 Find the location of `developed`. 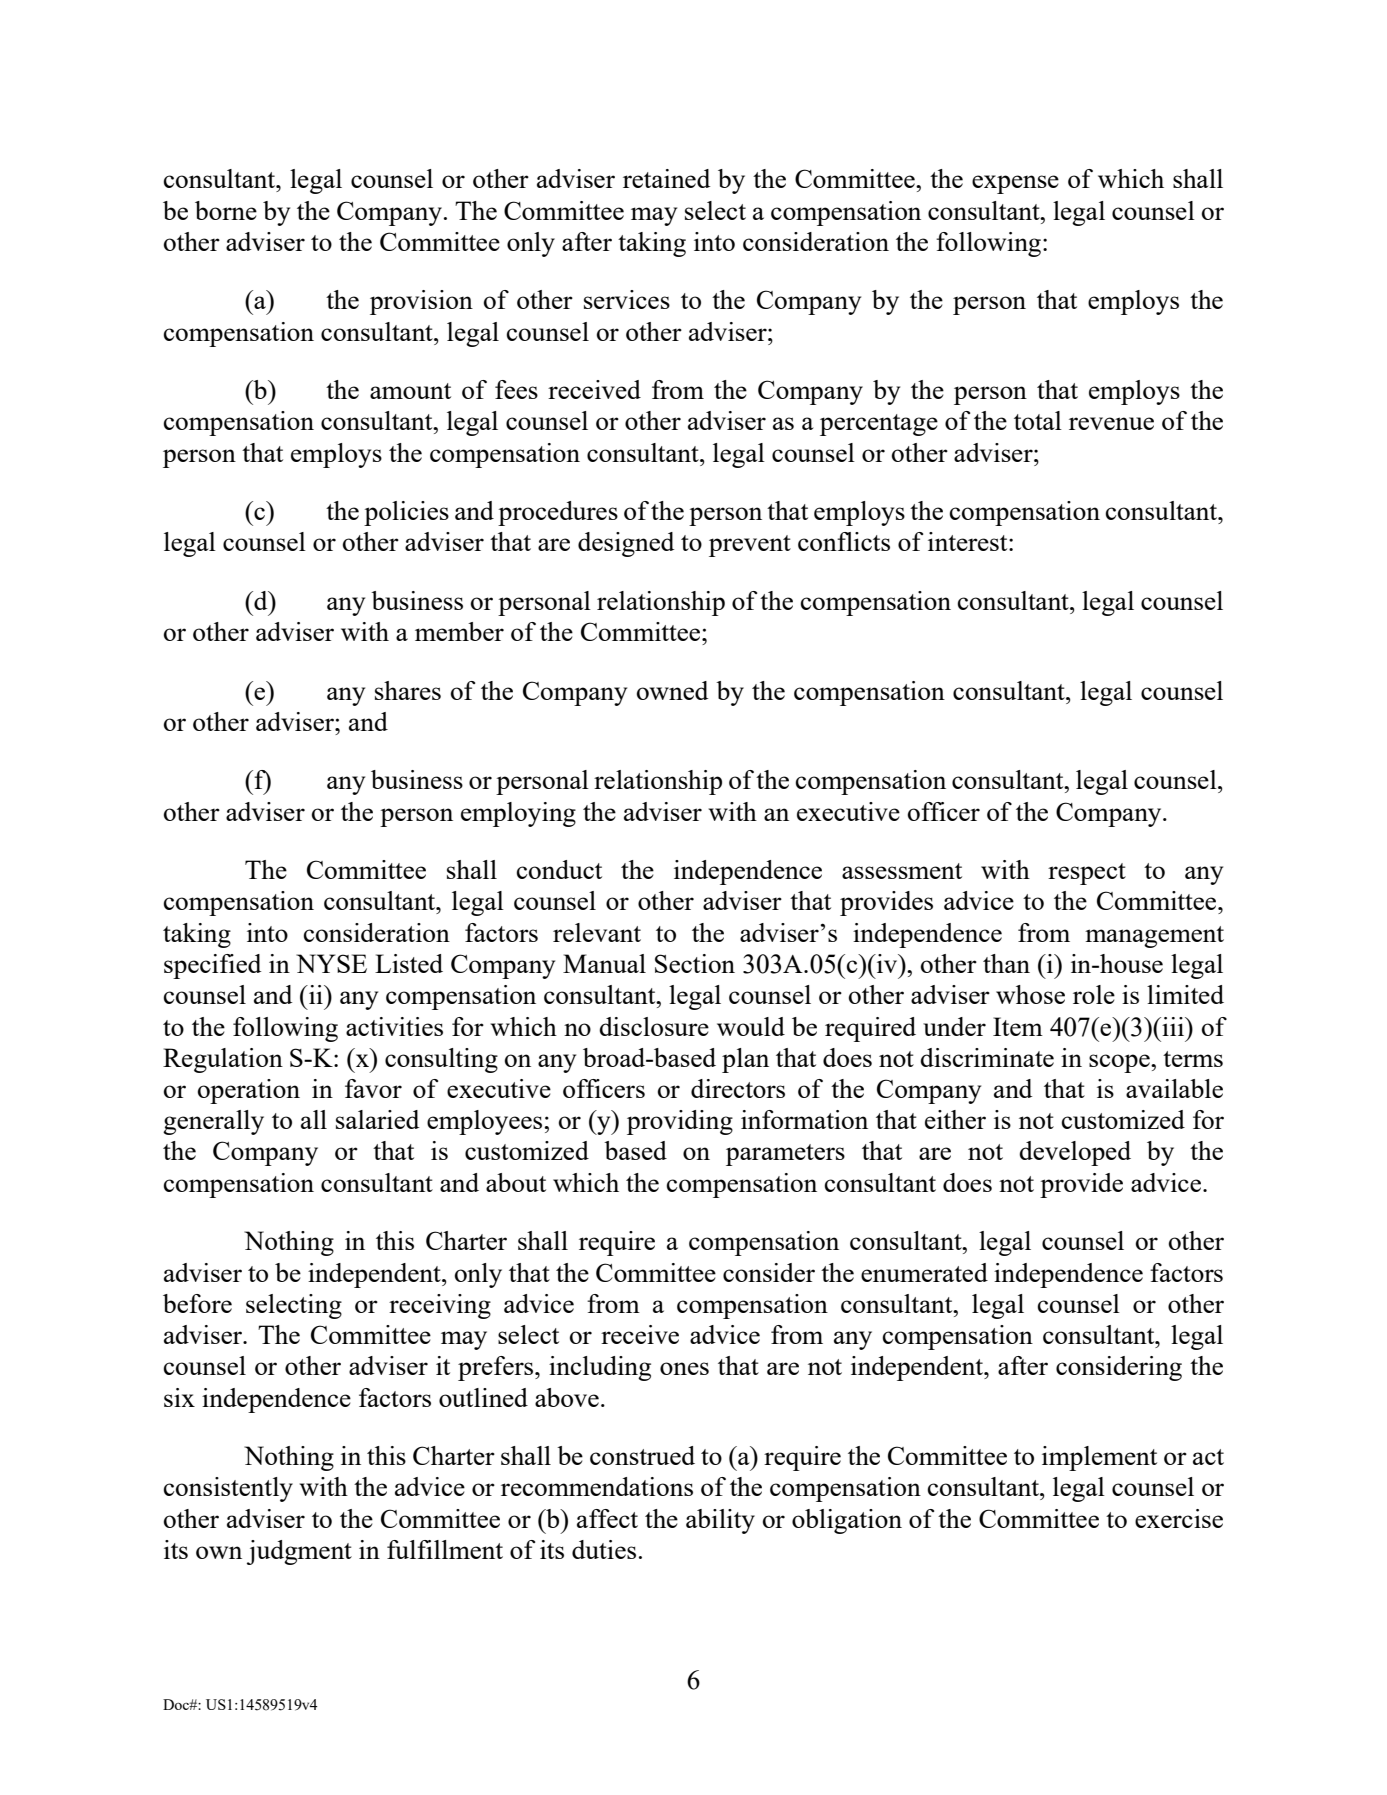

developed is located at coordinates (1075, 1153).
